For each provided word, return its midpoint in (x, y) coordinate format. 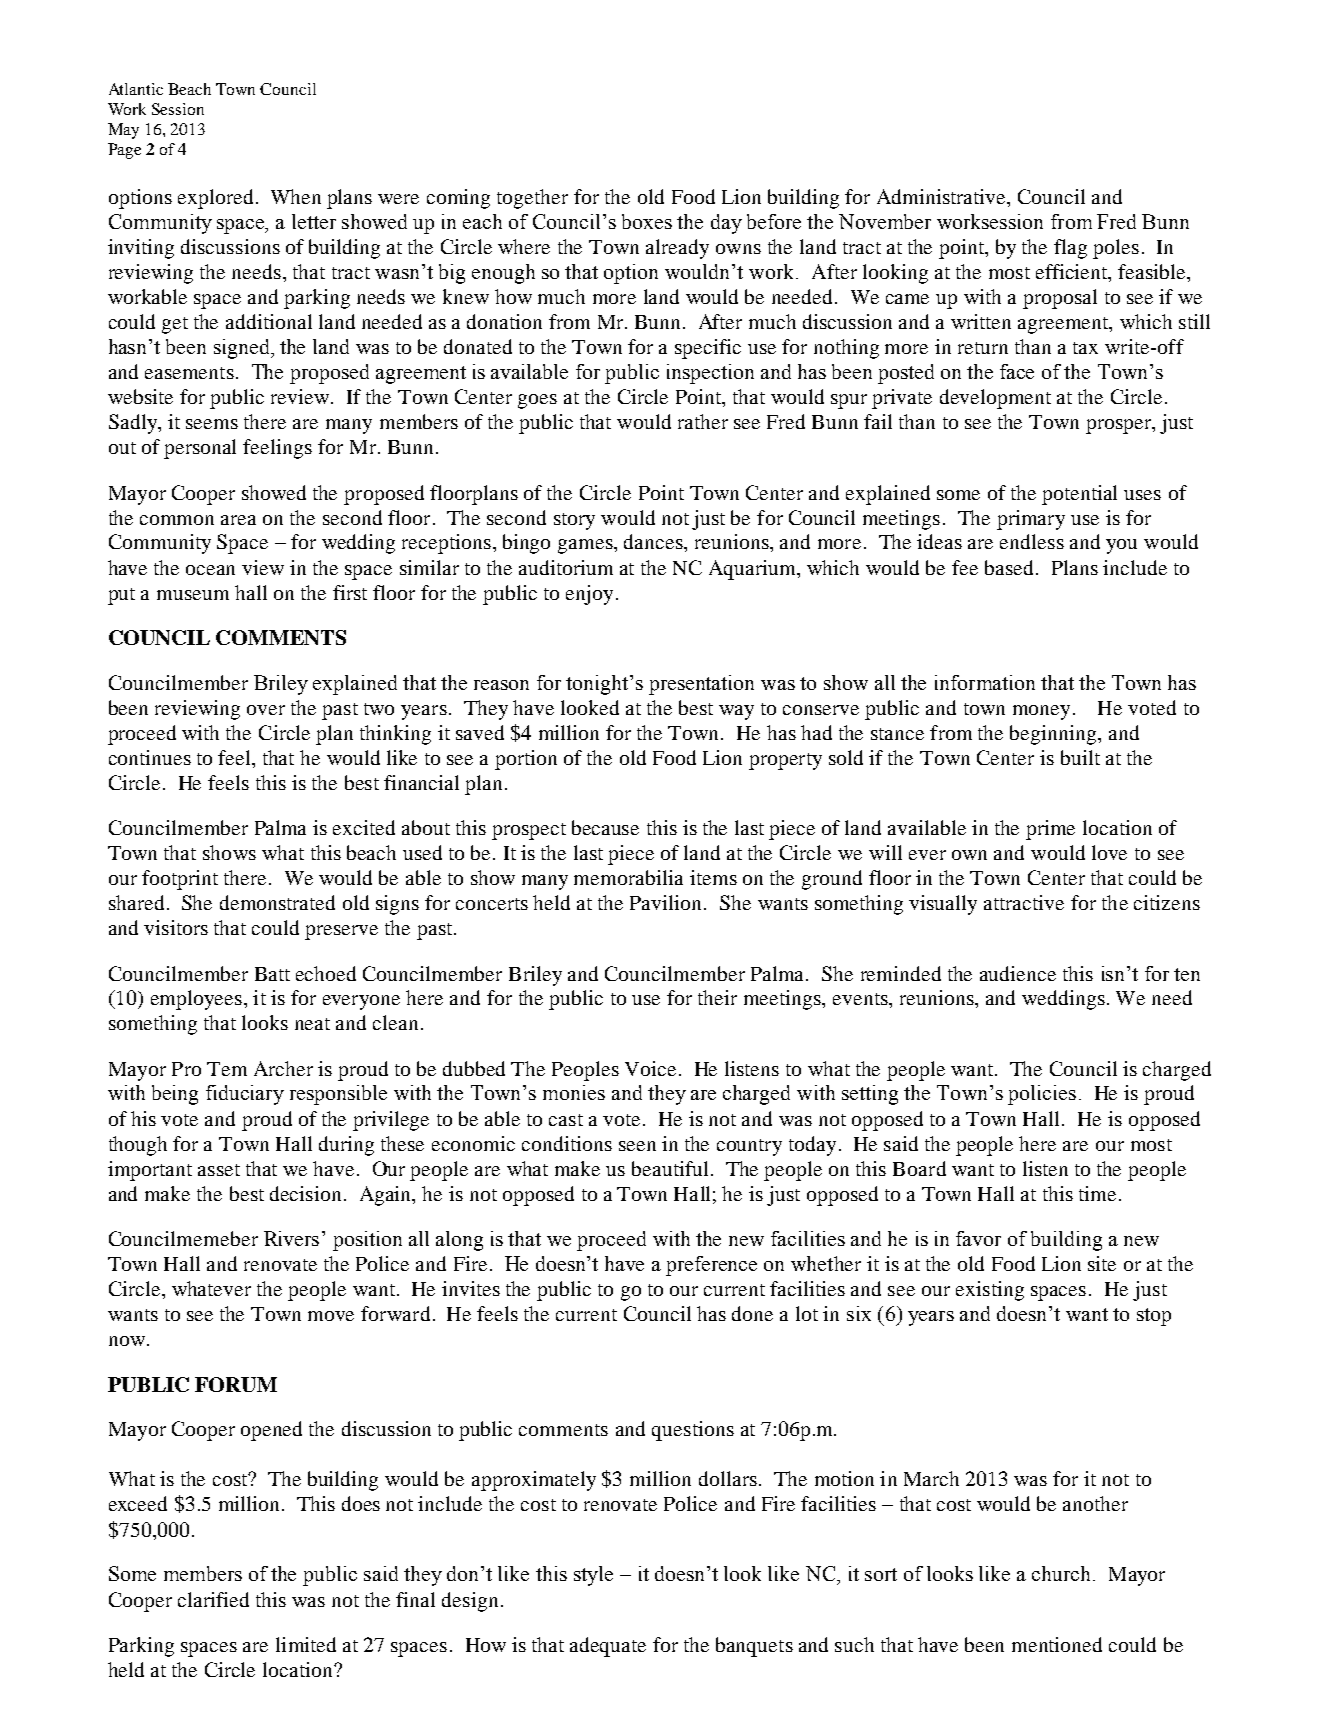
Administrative (942, 196)
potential (1079, 495)
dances (654, 541)
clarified (213, 1599)
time (1097, 1193)
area (238, 520)
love (1109, 852)
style (593, 1576)
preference (711, 1266)
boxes (647, 221)
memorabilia (628, 877)
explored (215, 199)
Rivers (291, 1238)
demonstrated (277, 902)
